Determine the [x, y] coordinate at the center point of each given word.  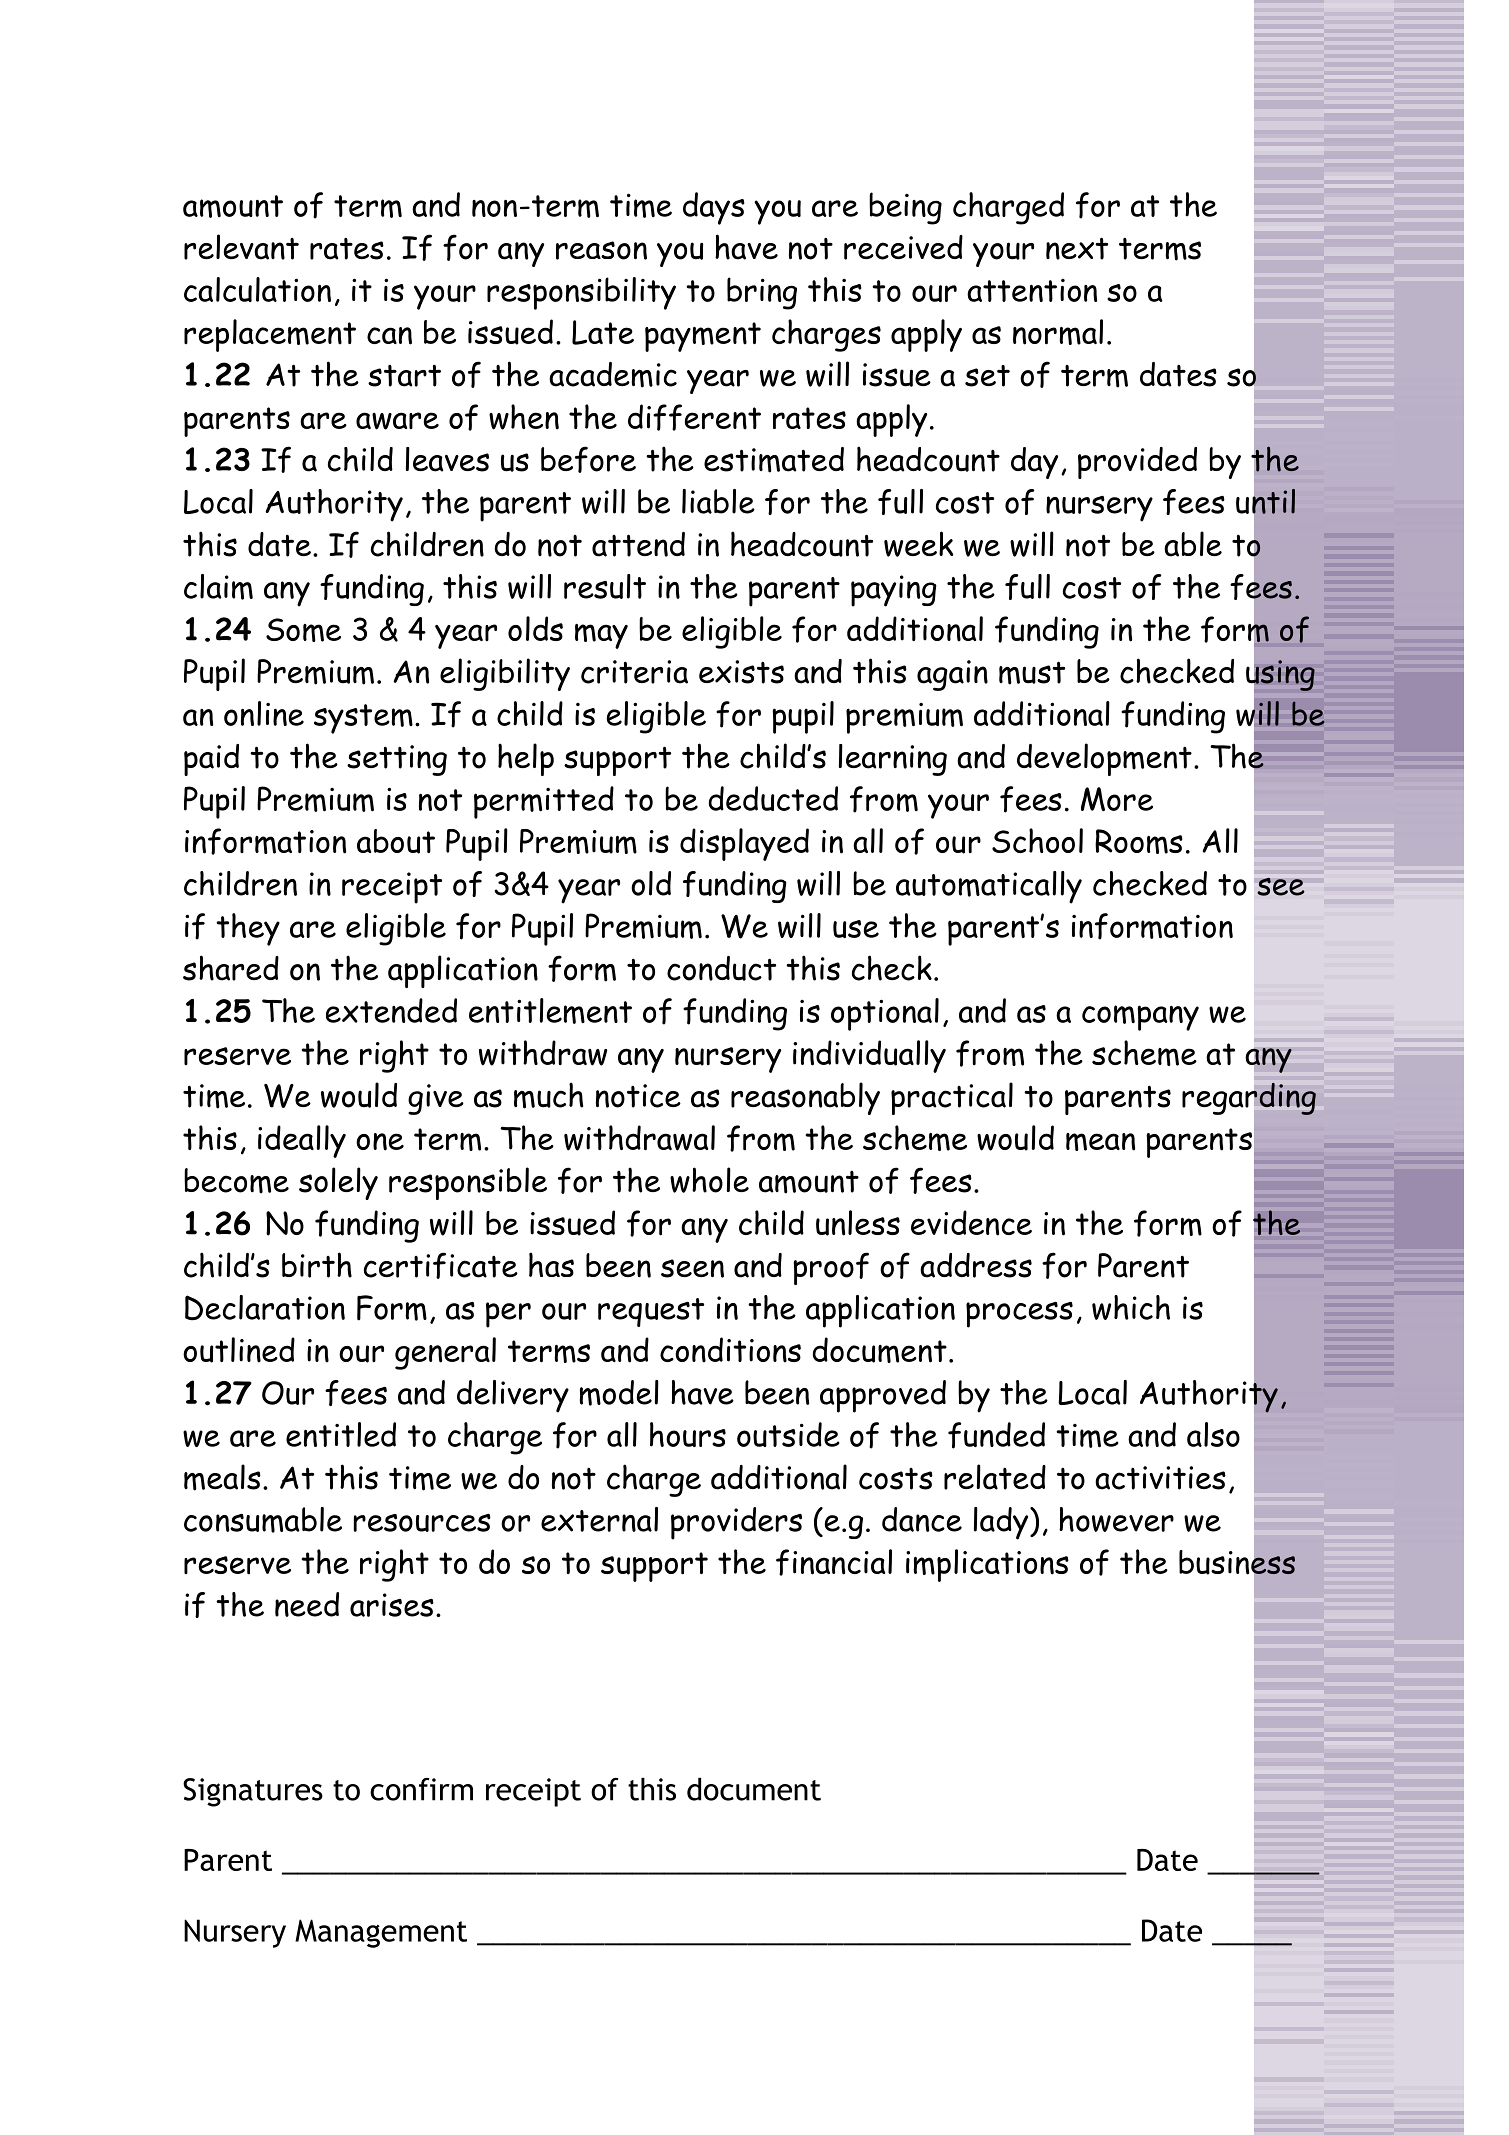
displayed [744, 844]
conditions [730, 1350]
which [1131, 1307]
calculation [257, 289]
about [396, 841]
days [714, 208]
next [1077, 248]
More [1117, 799]
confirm [421, 1789]
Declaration [265, 1308]
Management [381, 1933]
